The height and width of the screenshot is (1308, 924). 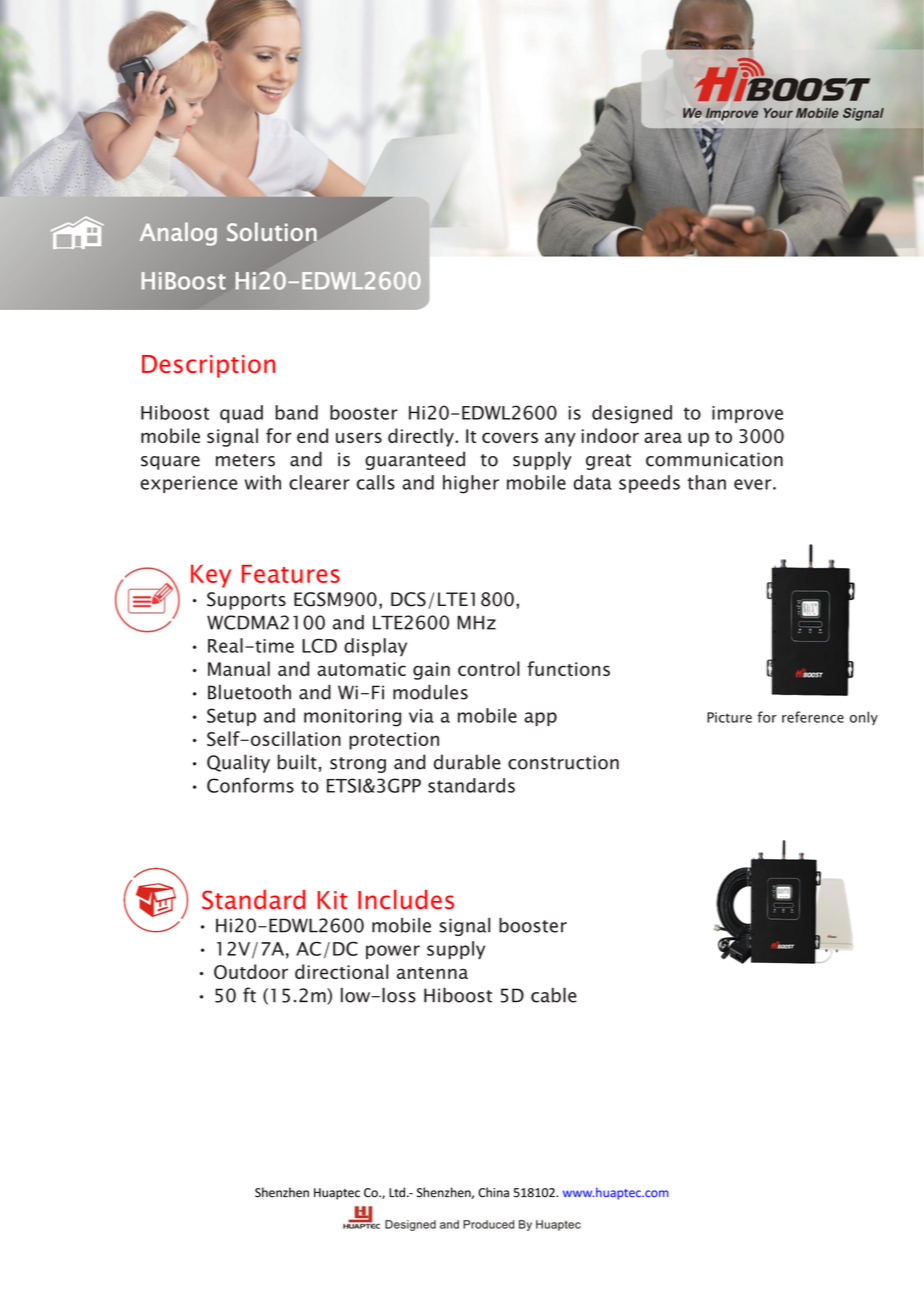 What do you see at coordinates (747, 414) in the screenshot?
I see `improve` at bounding box center [747, 414].
